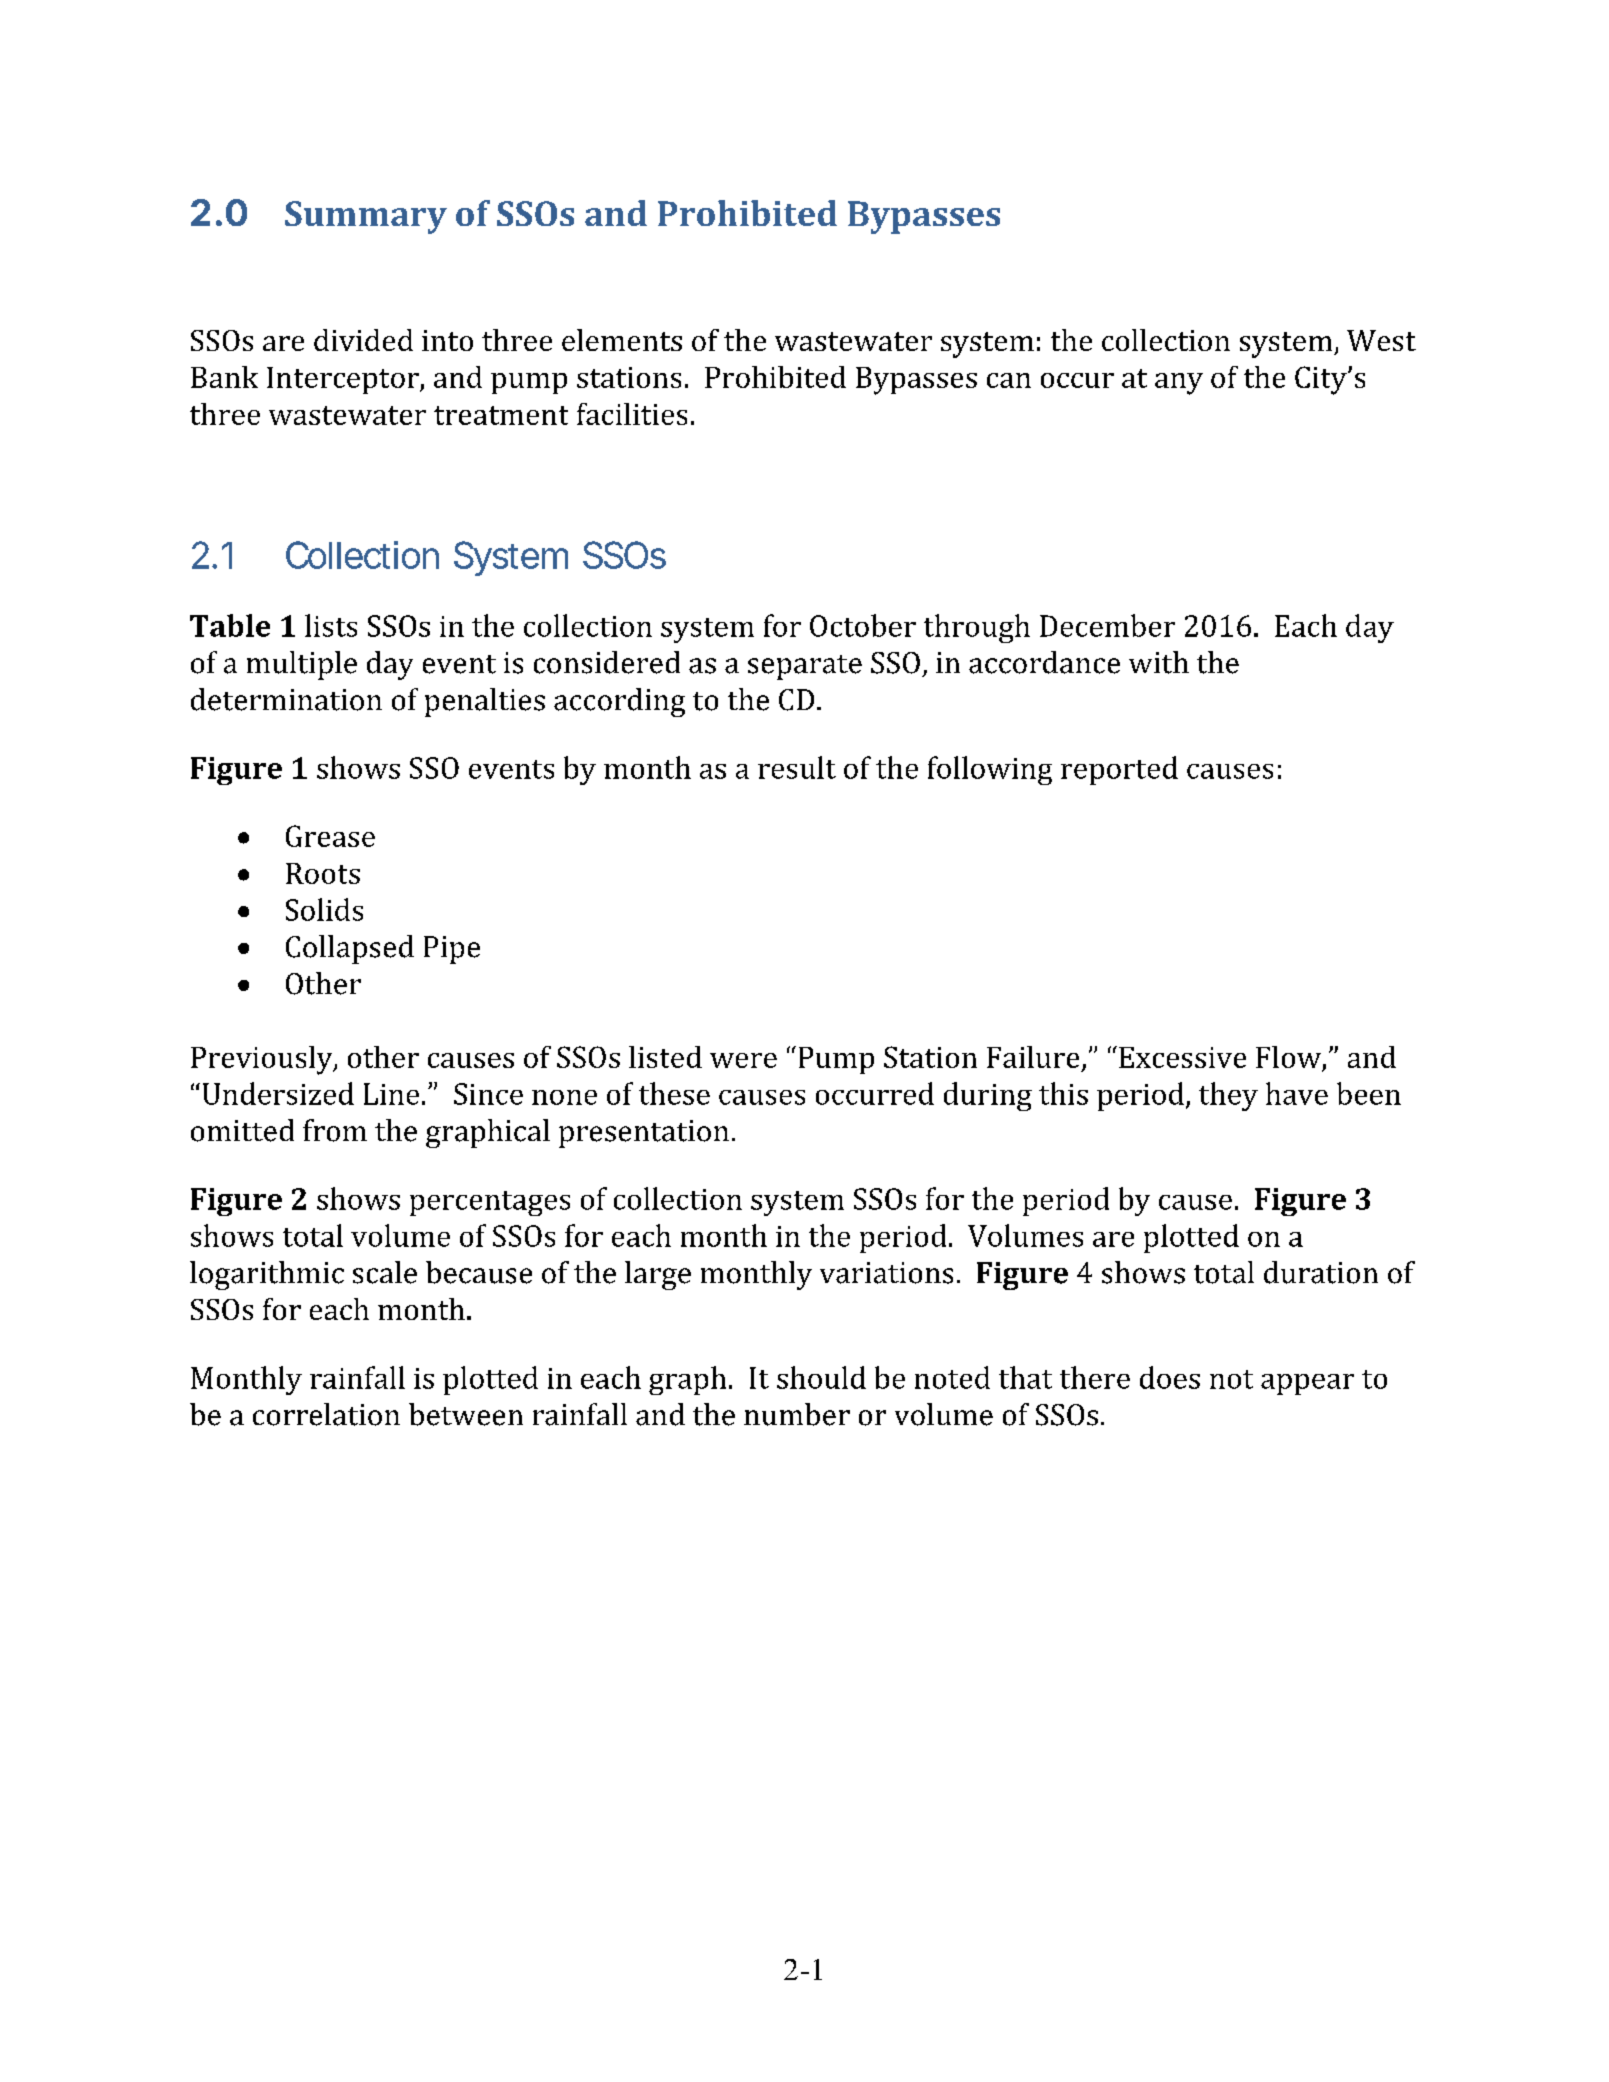 The height and width of the document is (2082, 1609). I want to click on Excessive, so click(1182, 1057).
